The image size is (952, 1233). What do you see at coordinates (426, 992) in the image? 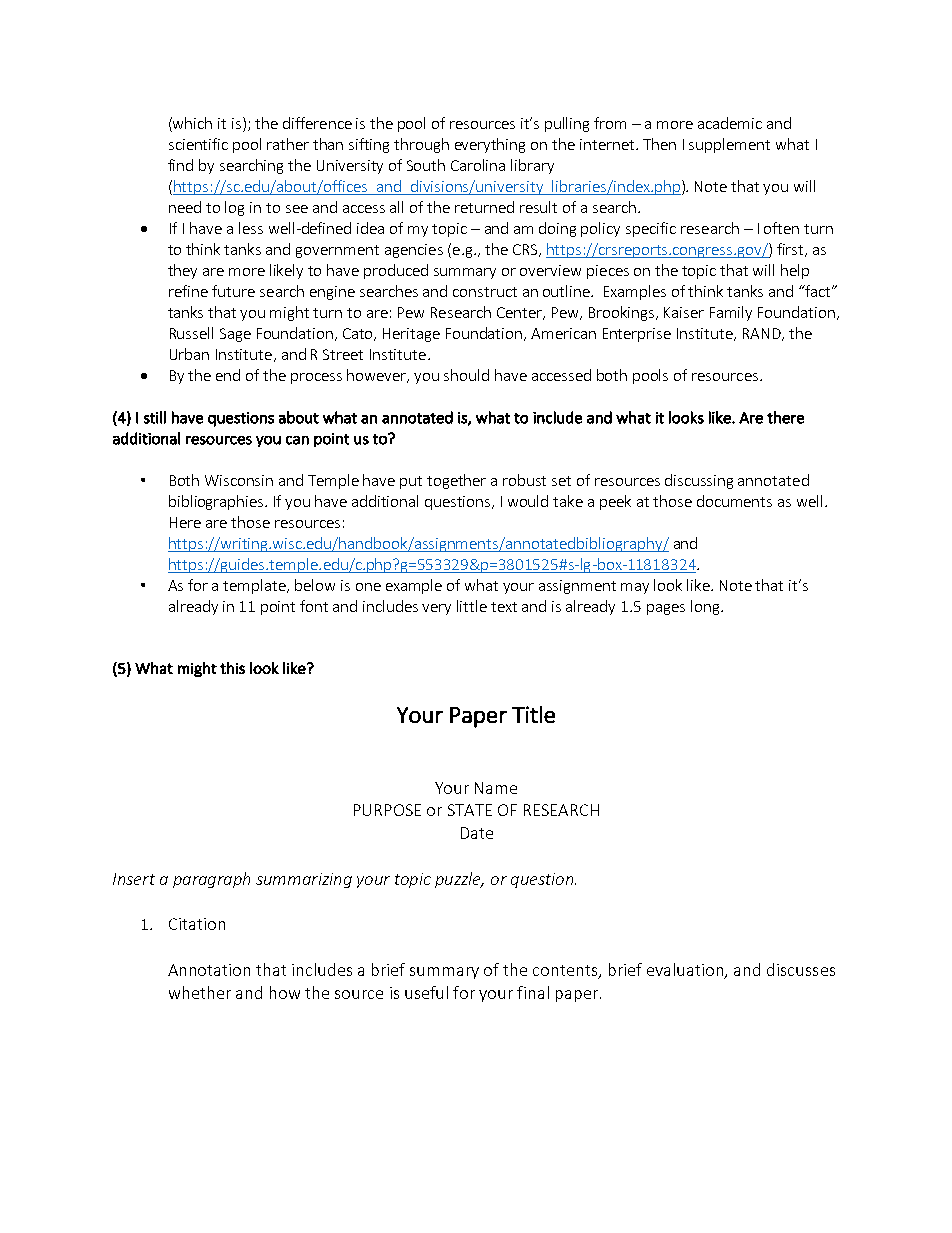
I see `useful` at bounding box center [426, 992].
